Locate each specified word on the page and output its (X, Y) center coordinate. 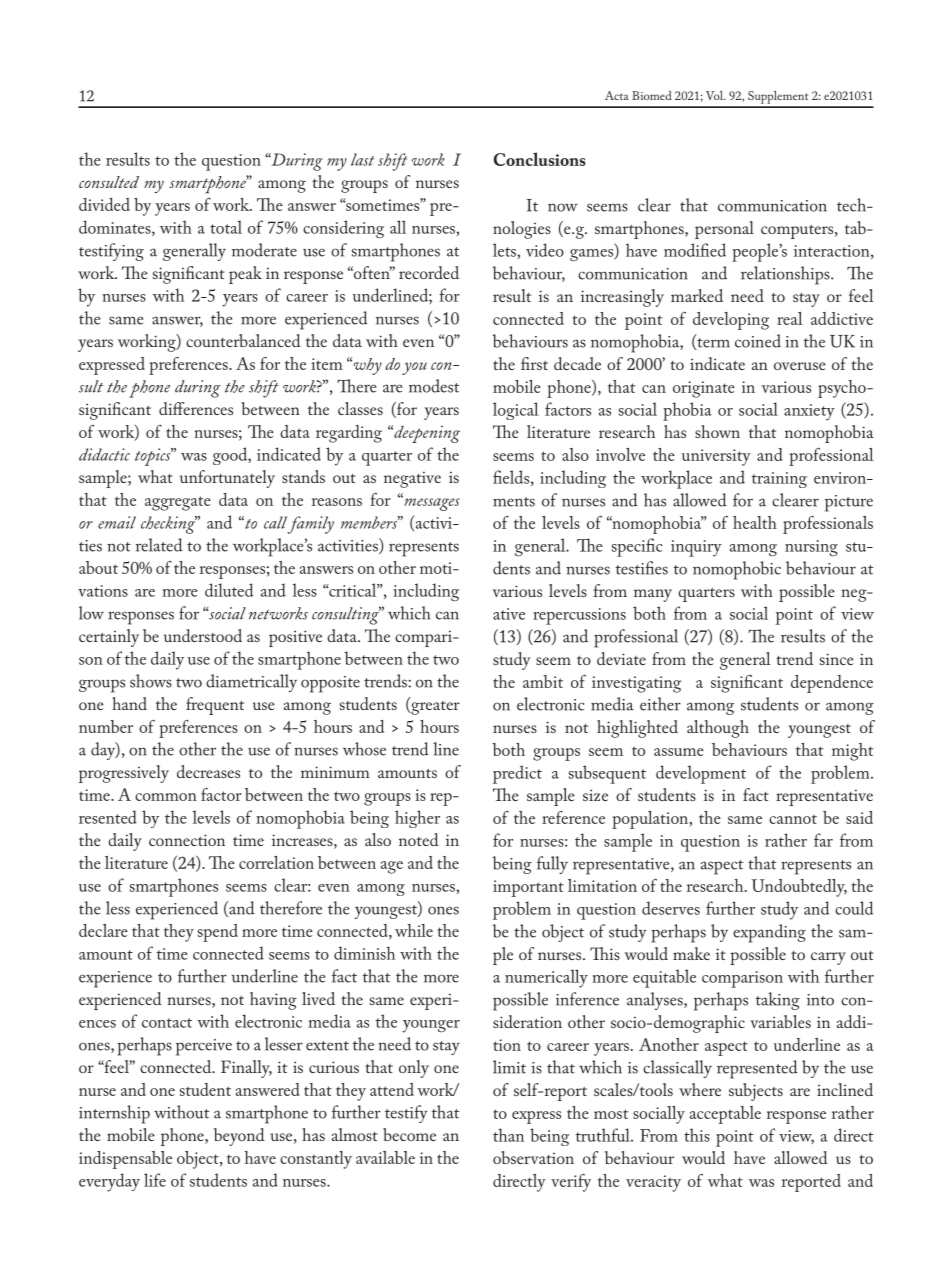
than (508, 1135)
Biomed (652, 95)
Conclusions (540, 159)
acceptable (725, 1115)
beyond (239, 1137)
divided (104, 204)
